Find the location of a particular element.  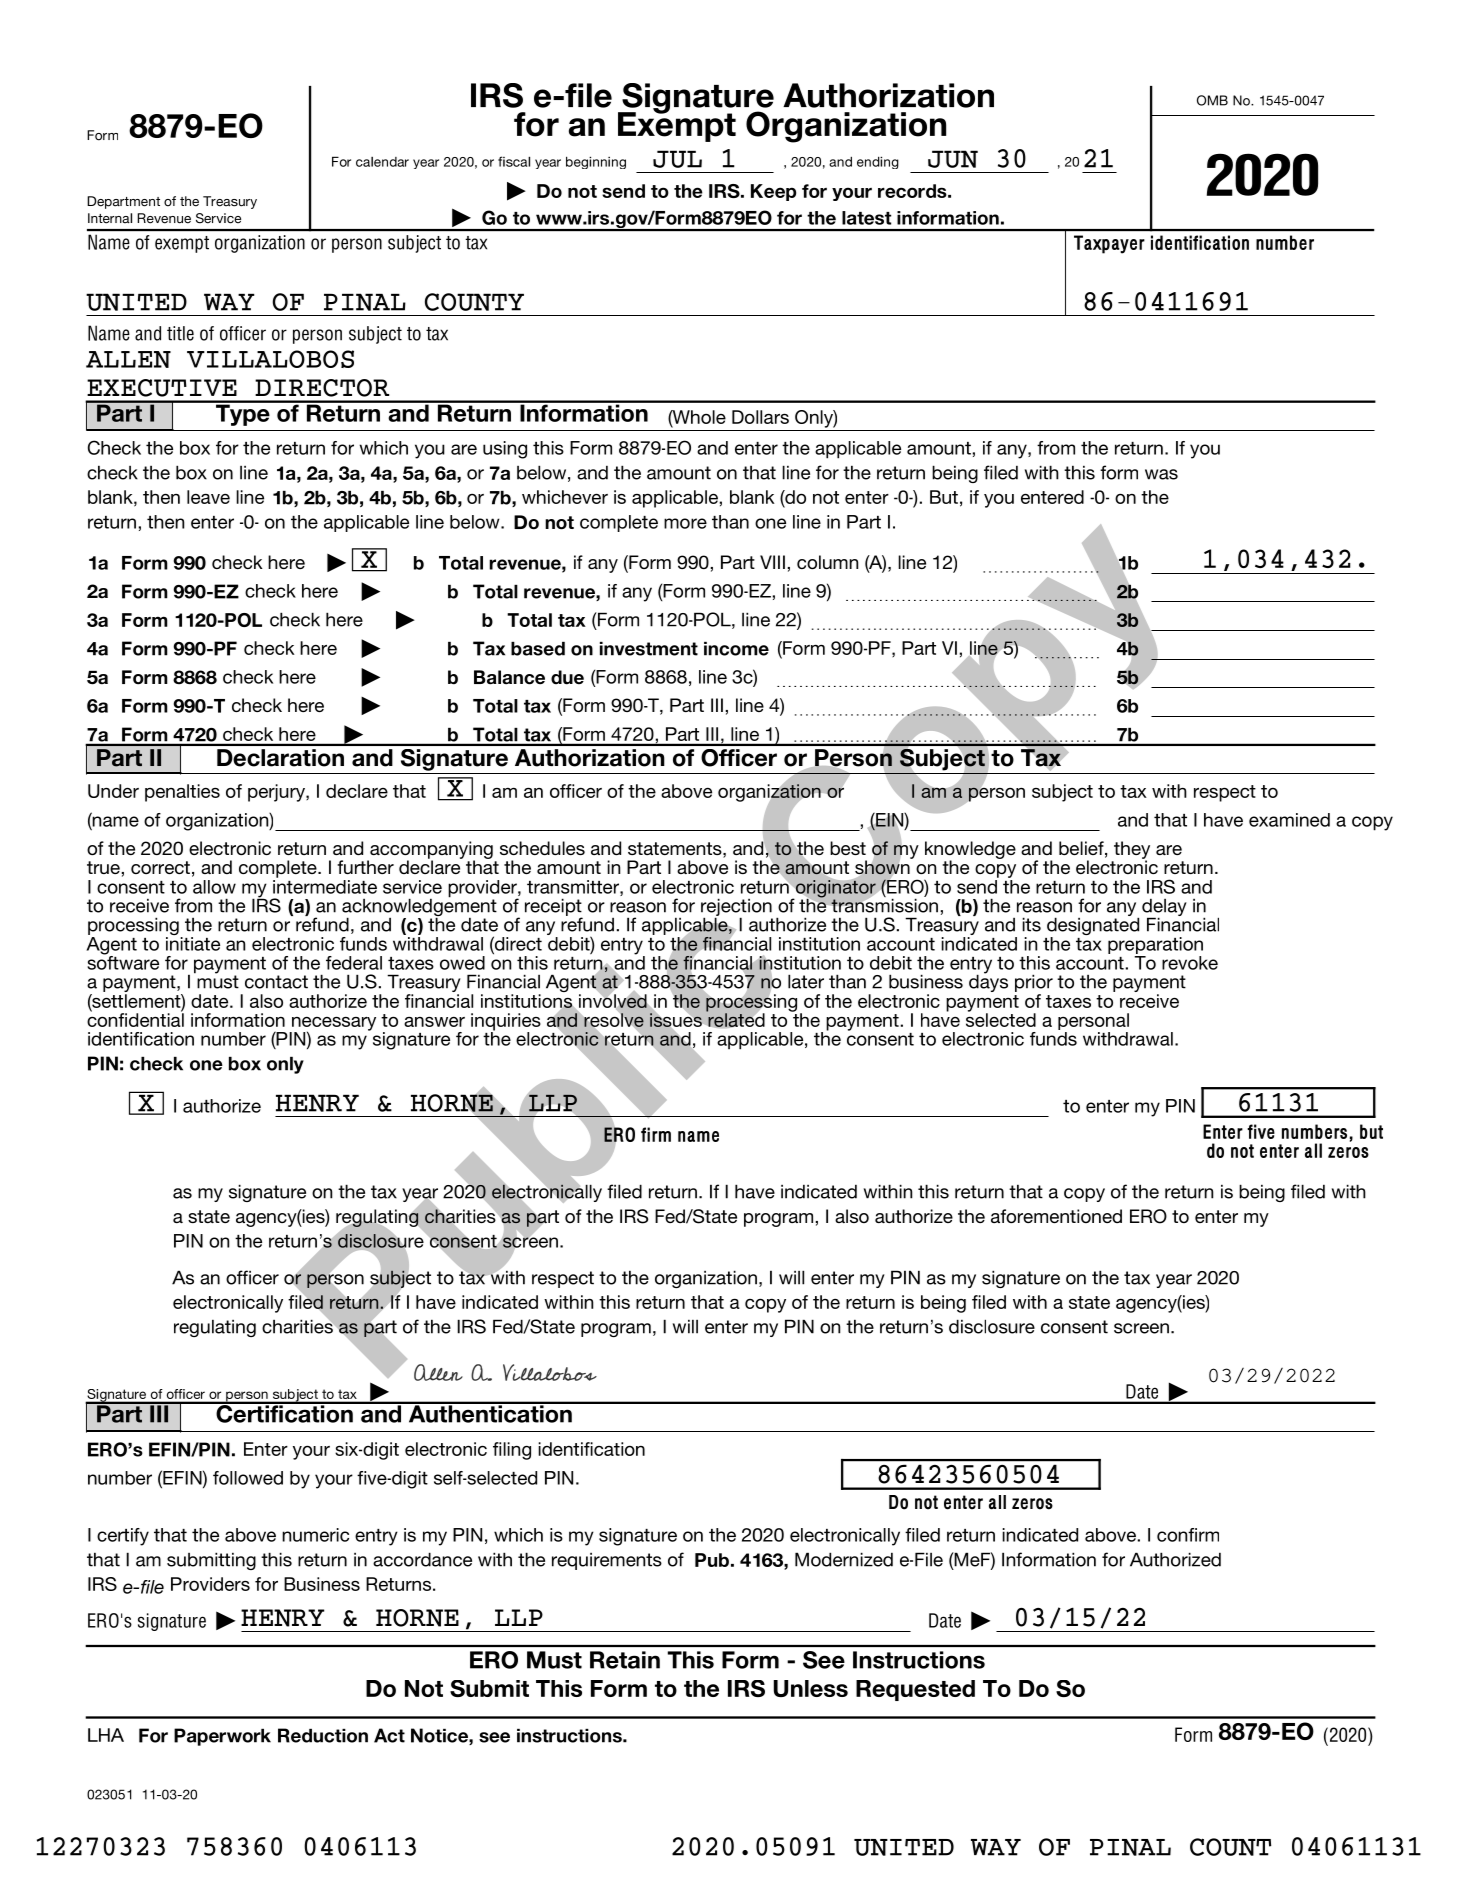

Internal is located at coordinates (110, 218).
